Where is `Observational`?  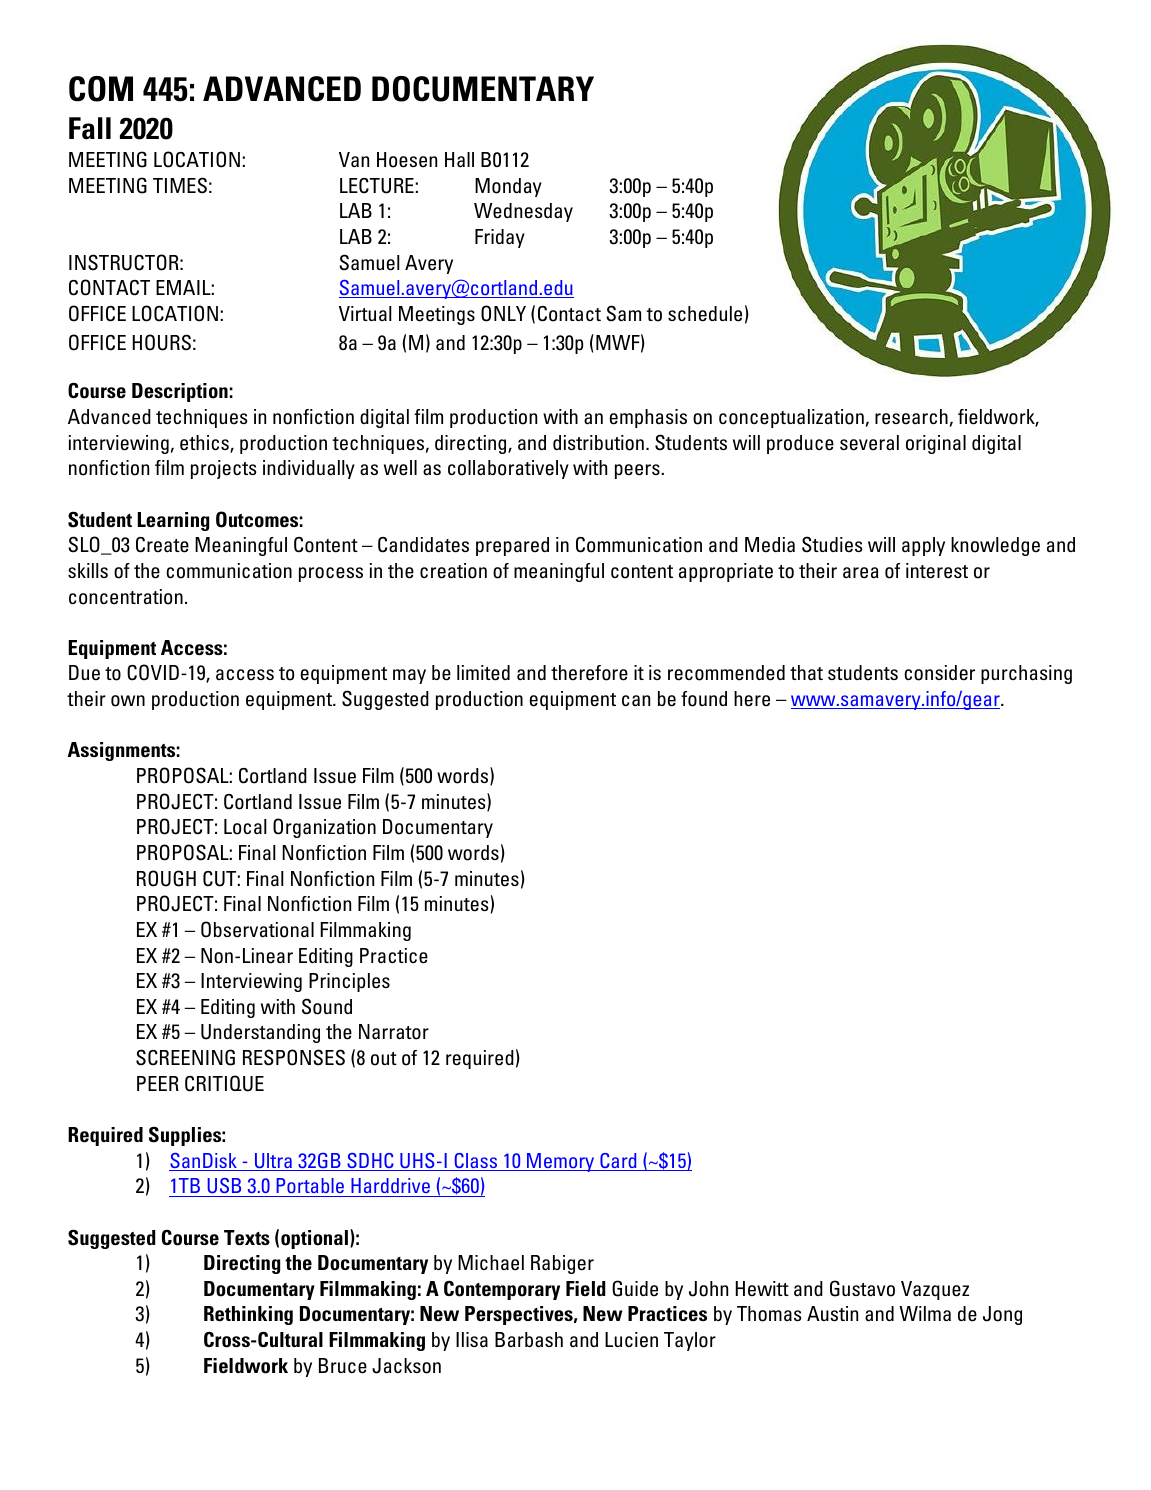 Observational is located at coordinates (257, 929).
